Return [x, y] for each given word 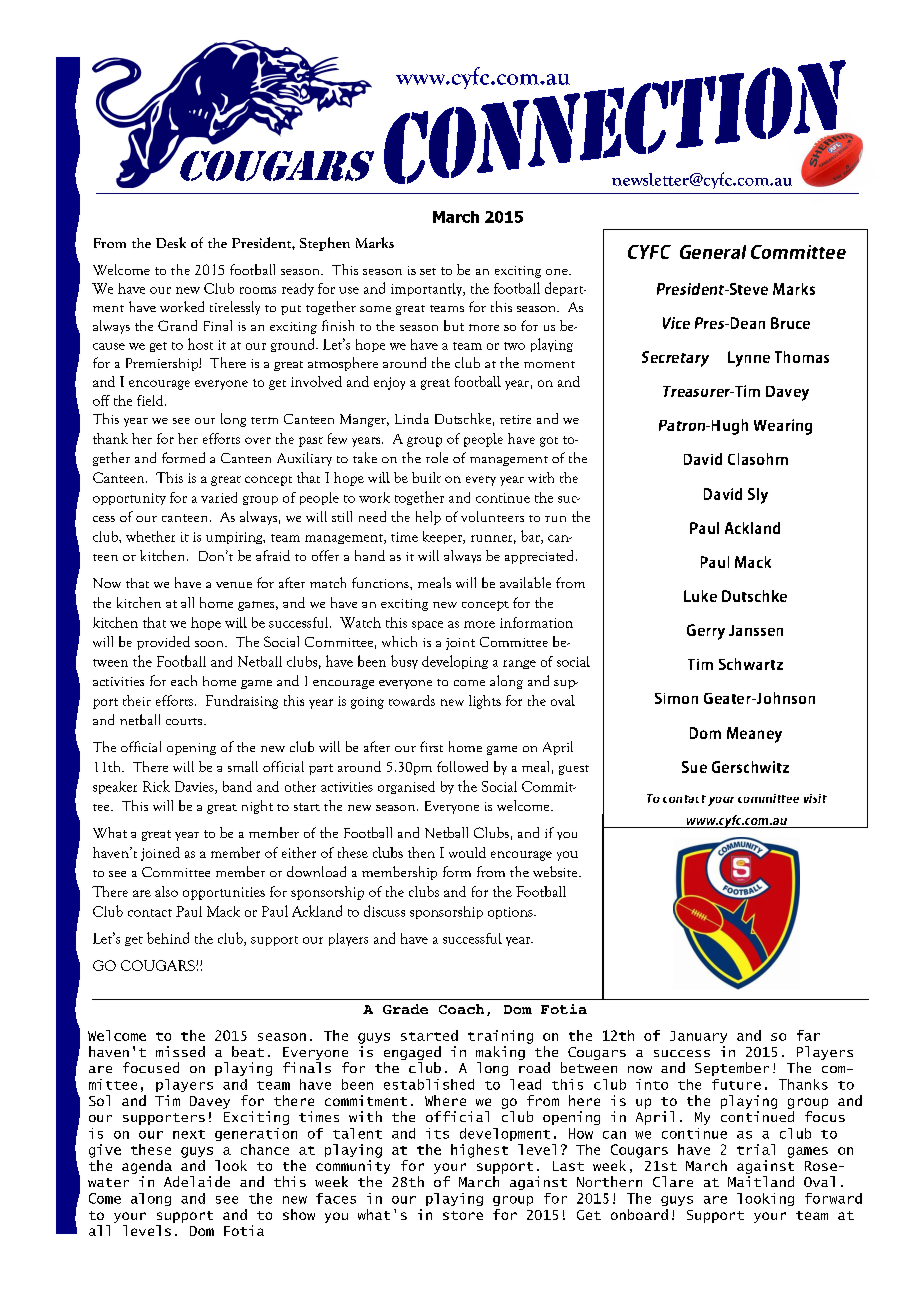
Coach [461, 1009]
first [431, 746]
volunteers [492, 516]
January [698, 1037]
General [713, 252]
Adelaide [197, 1181]
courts [185, 721]
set [428, 271]
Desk [171, 242]
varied [219, 497]
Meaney [754, 735]
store [463, 1215]
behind [168, 938]
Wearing [783, 427]
